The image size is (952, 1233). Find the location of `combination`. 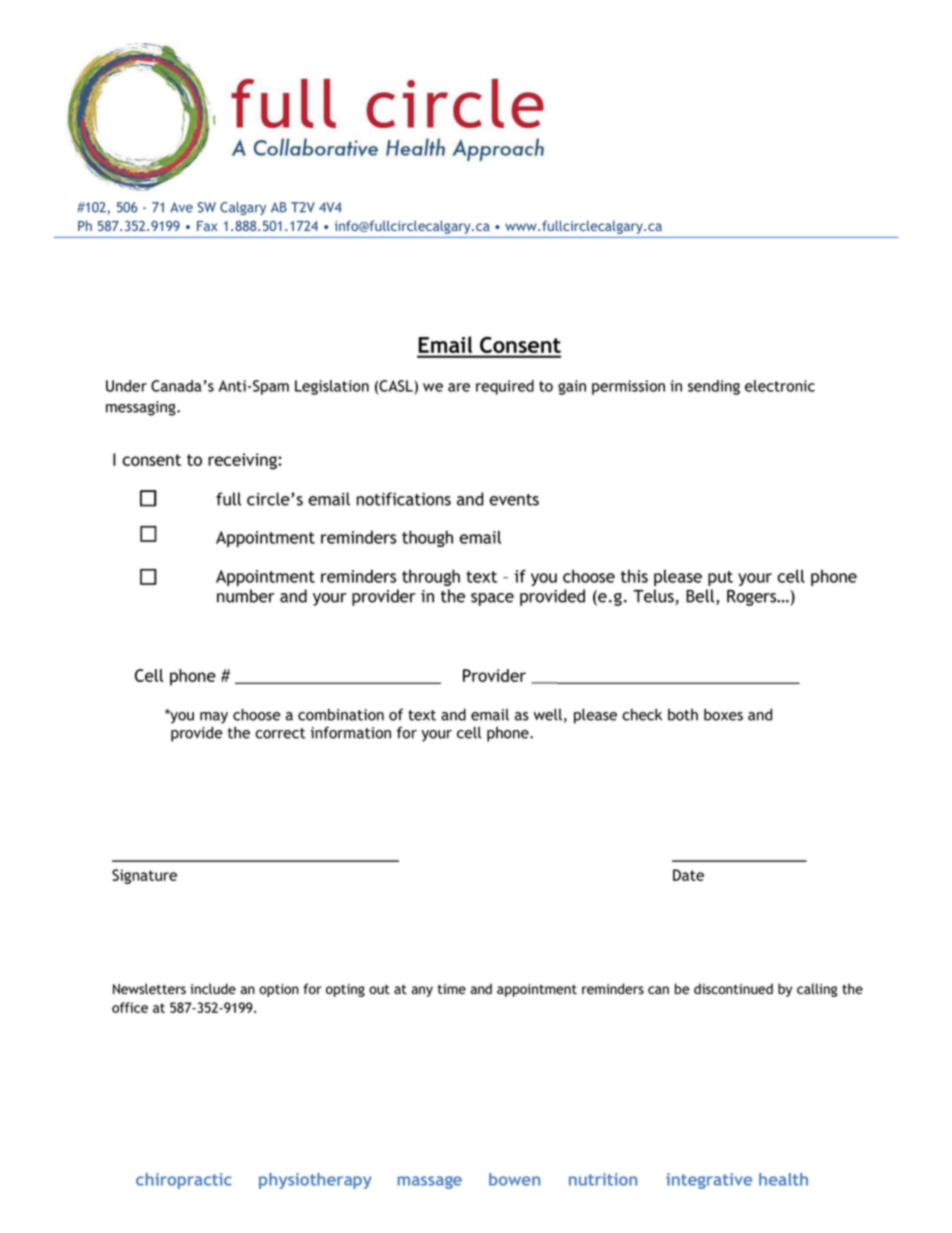

combination is located at coordinates (341, 714).
